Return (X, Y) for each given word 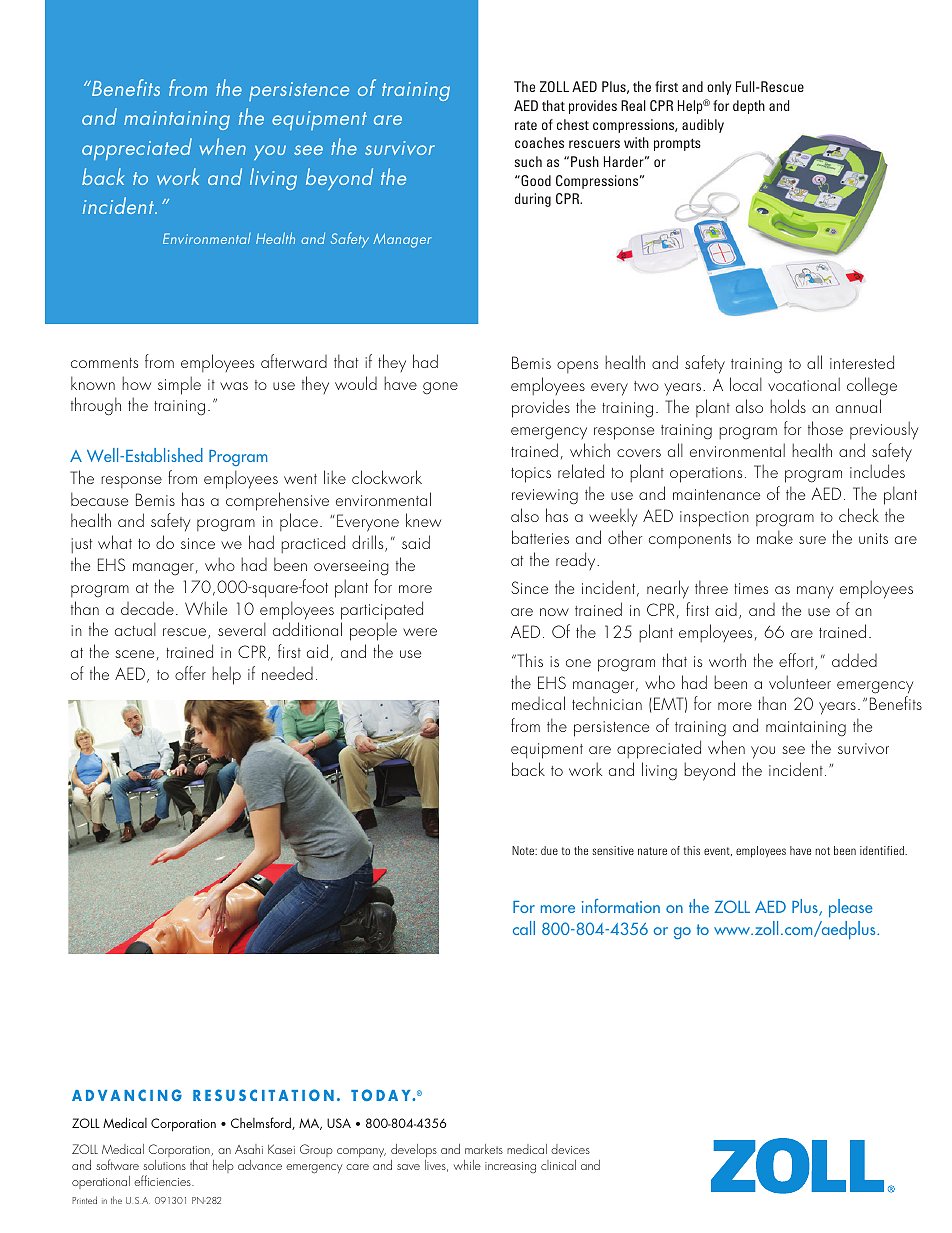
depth (749, 107)
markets (484, 1149)
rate (526, 125)
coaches (539, 142)
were (420, 632)
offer (190, 673)
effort (797, 661)
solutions (164, 1165)
